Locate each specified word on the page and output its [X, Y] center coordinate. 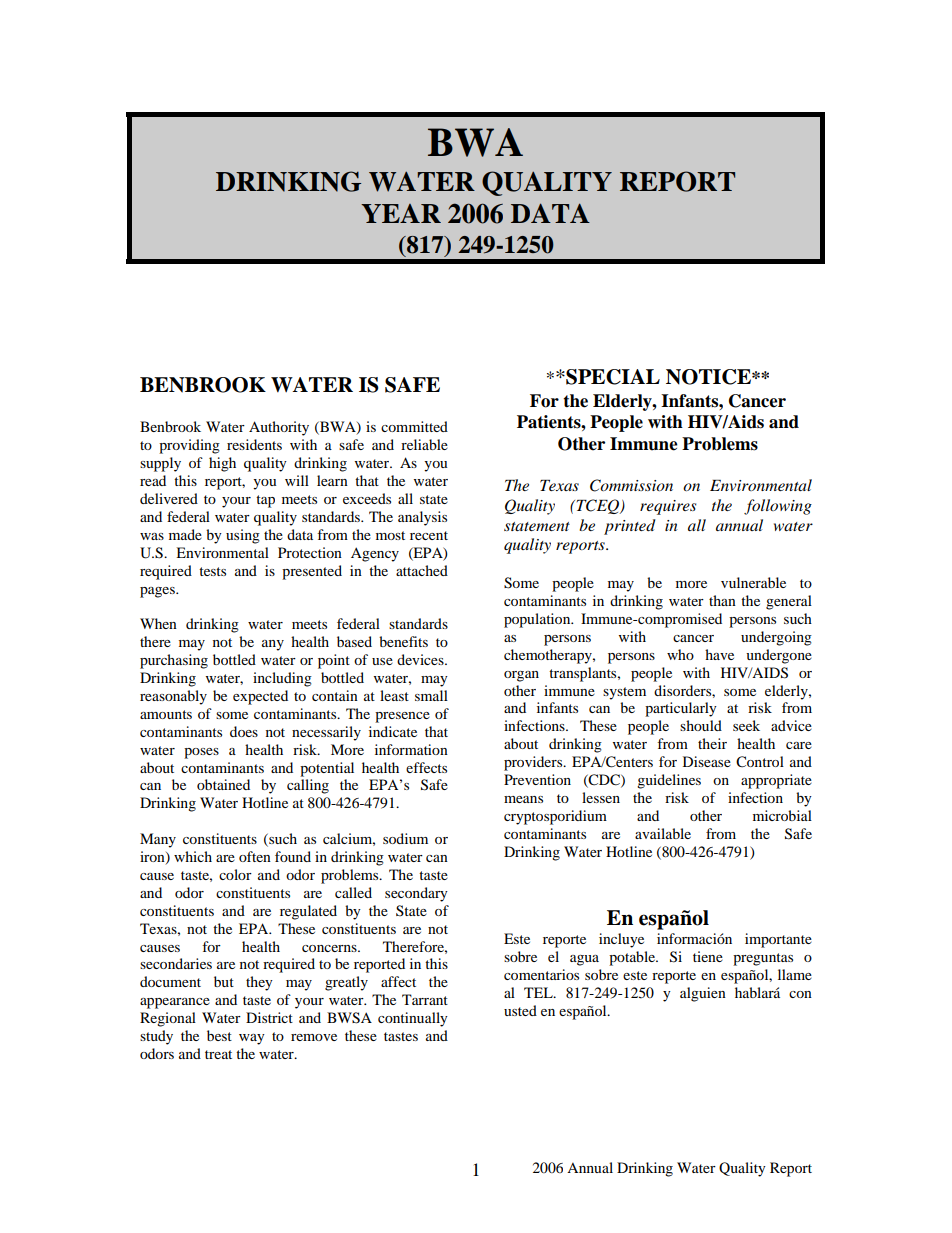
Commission [631, 485]
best [219, 1035]
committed [414, 426]
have [719, 654]
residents [254, 444]
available [663, 833]
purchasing [174, 661]
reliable [424, 444]
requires [668, 507]
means [523, 799]
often [255, 856]
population [538, 620]
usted [520, 1010]
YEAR [401, 213]
